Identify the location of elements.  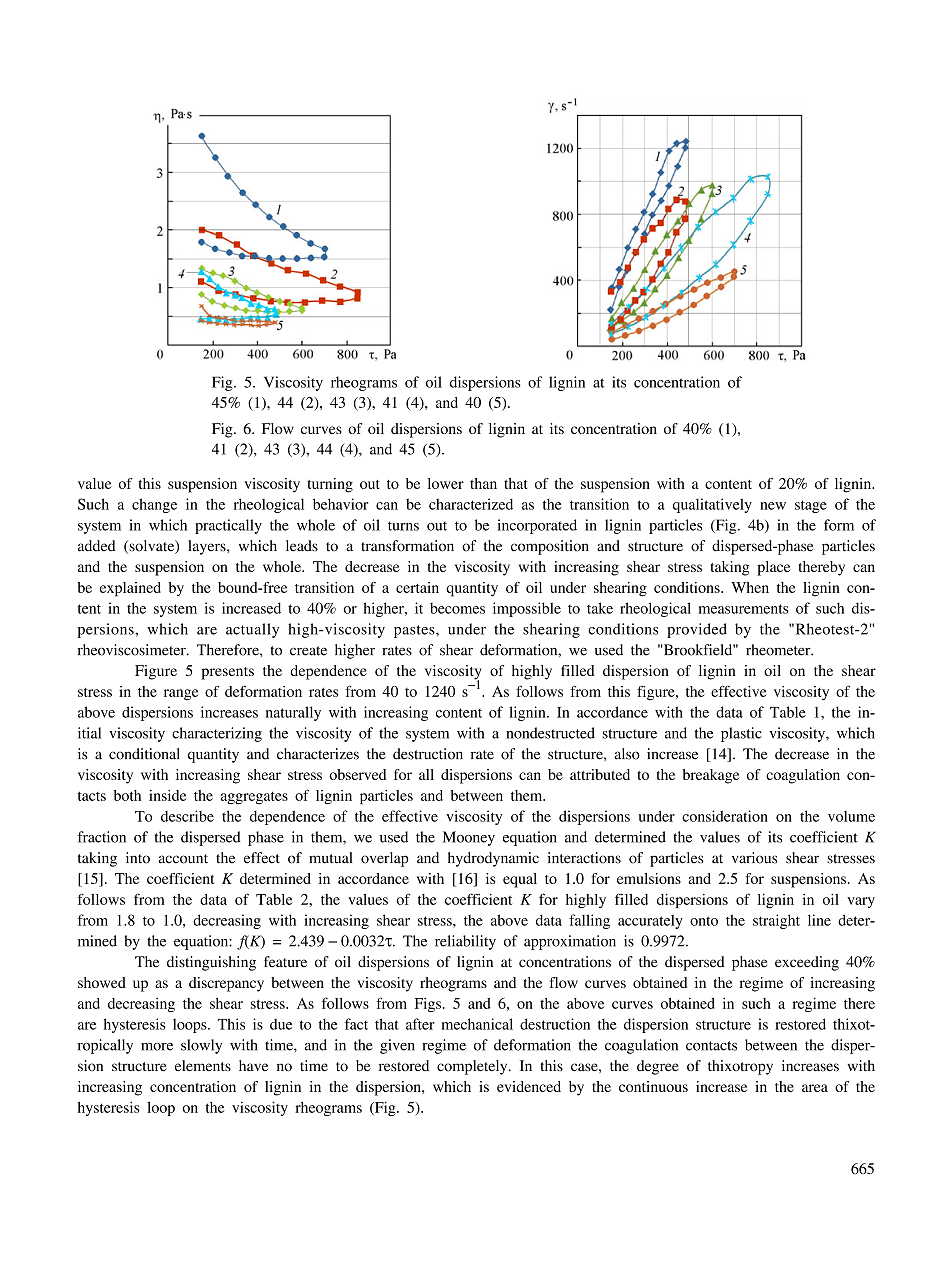
(203, 1066).
